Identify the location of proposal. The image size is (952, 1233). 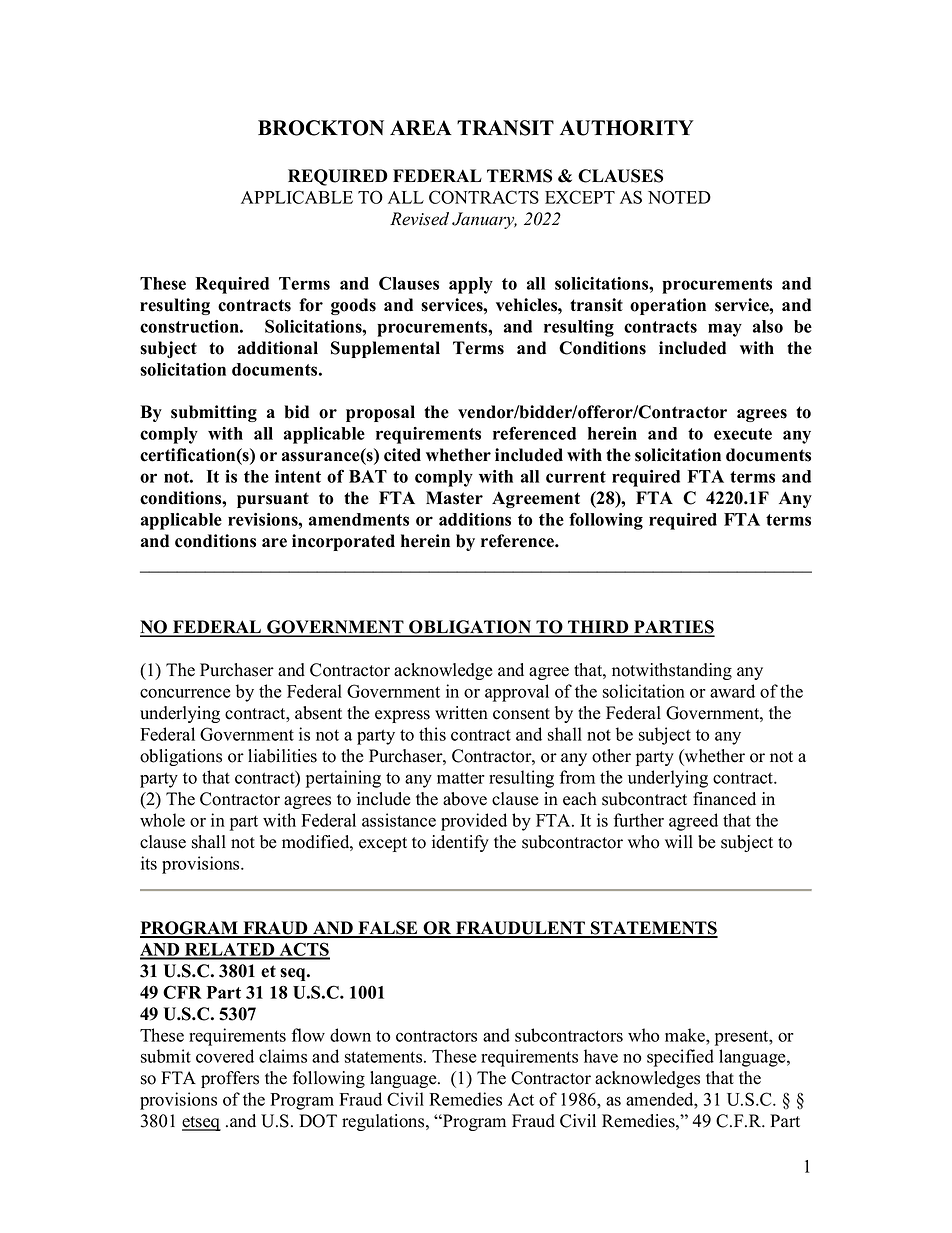
(380, 413).
